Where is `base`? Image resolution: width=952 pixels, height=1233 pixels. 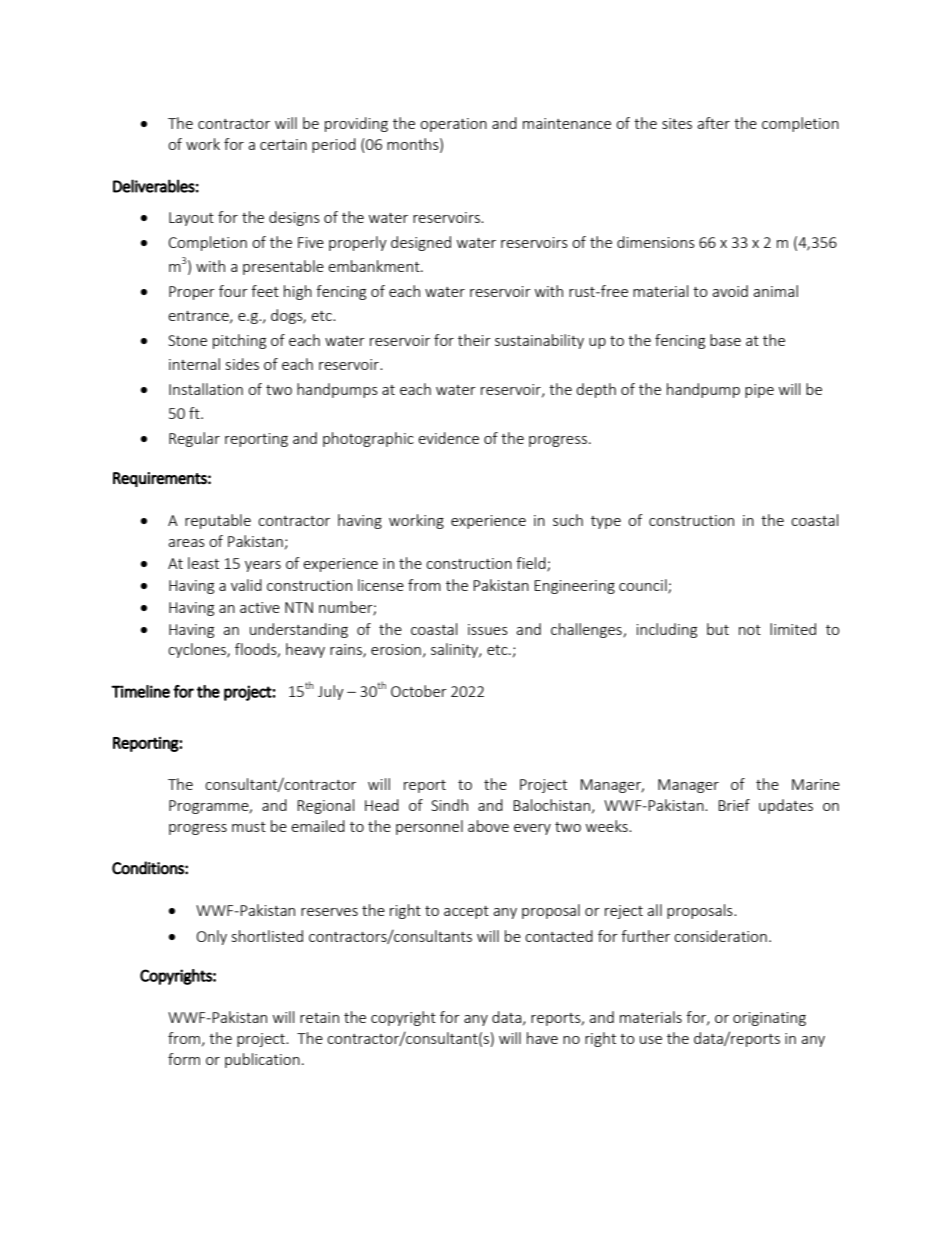 base is located at coordinates (725, 340).
